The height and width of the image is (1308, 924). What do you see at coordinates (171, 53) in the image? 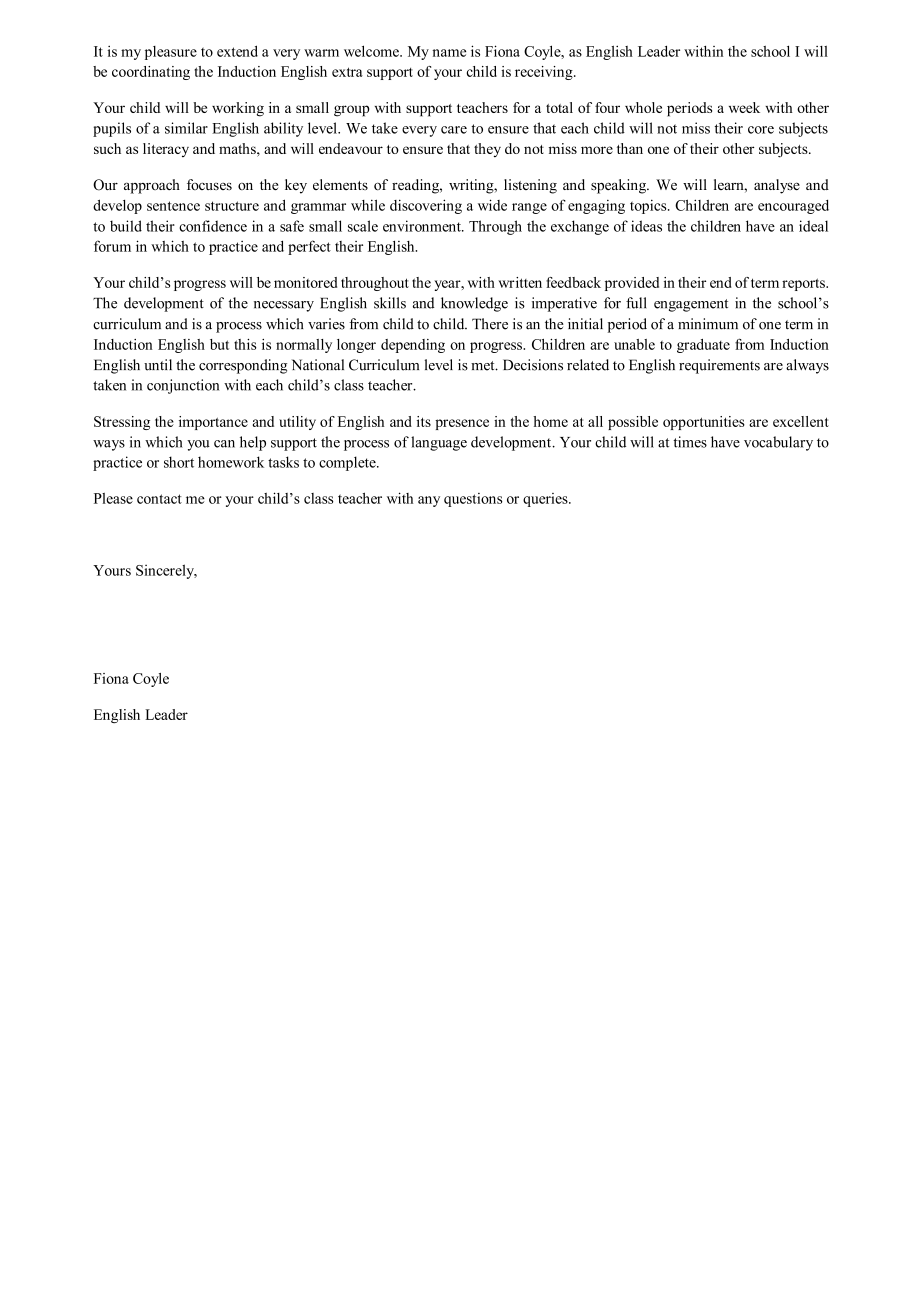
I see `pleasure` at bounding box center [171, 53].
